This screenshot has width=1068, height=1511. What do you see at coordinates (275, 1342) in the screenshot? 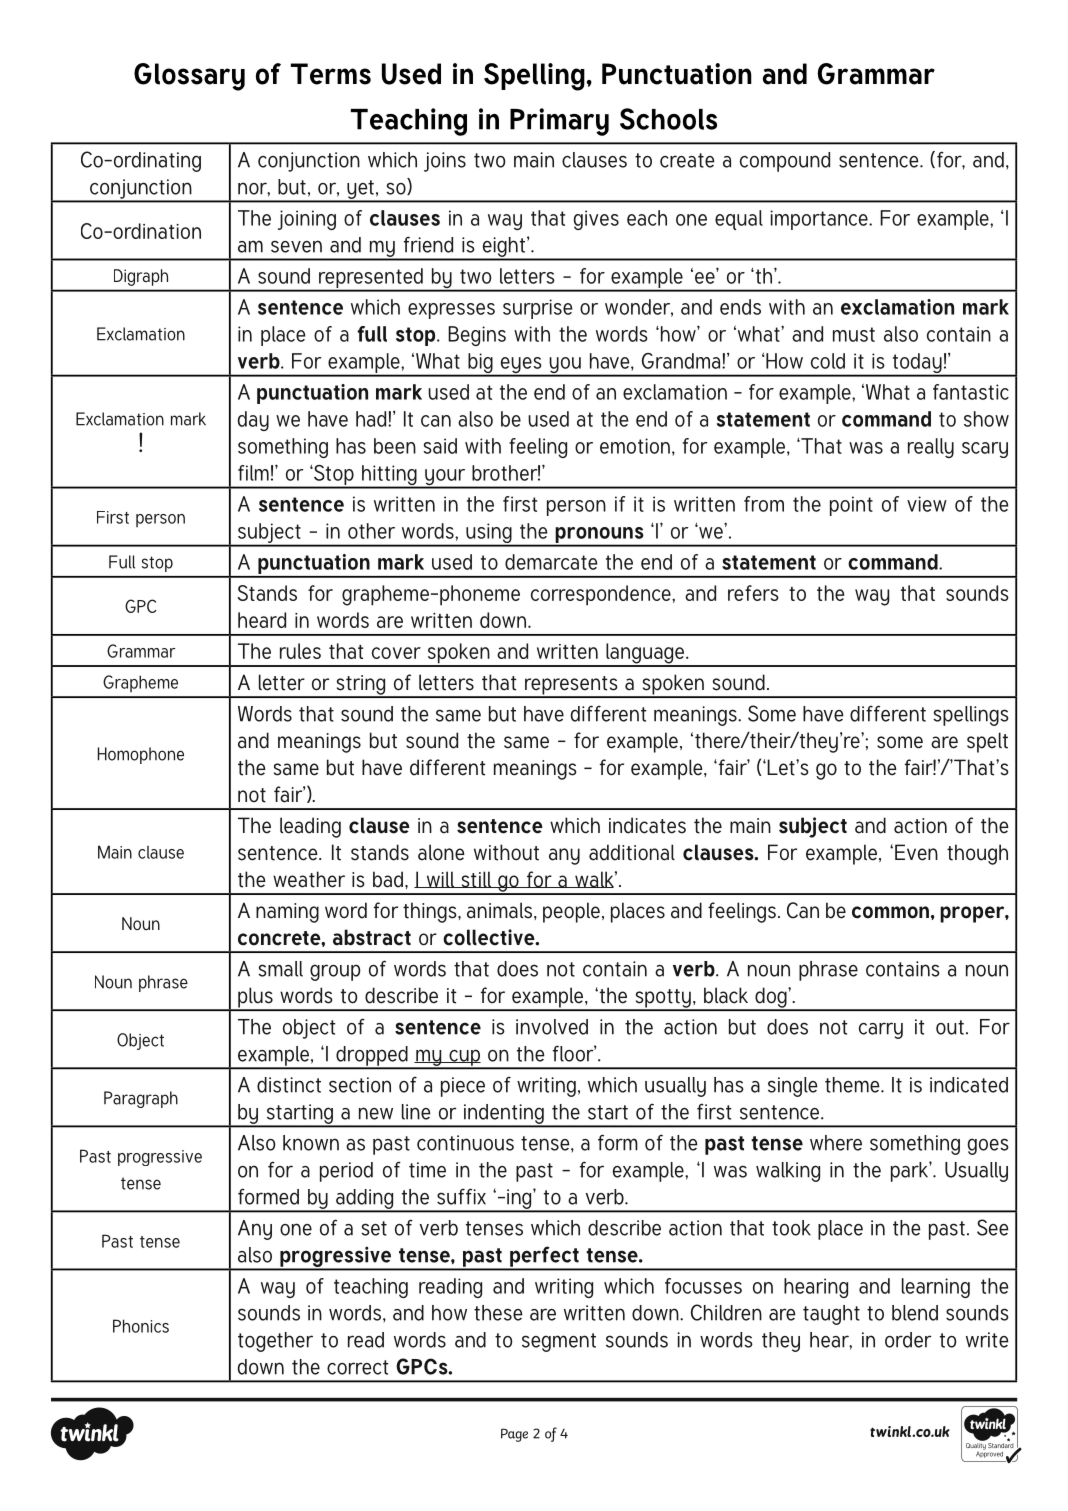
I see `together` at bounding box center [275, 1342].
